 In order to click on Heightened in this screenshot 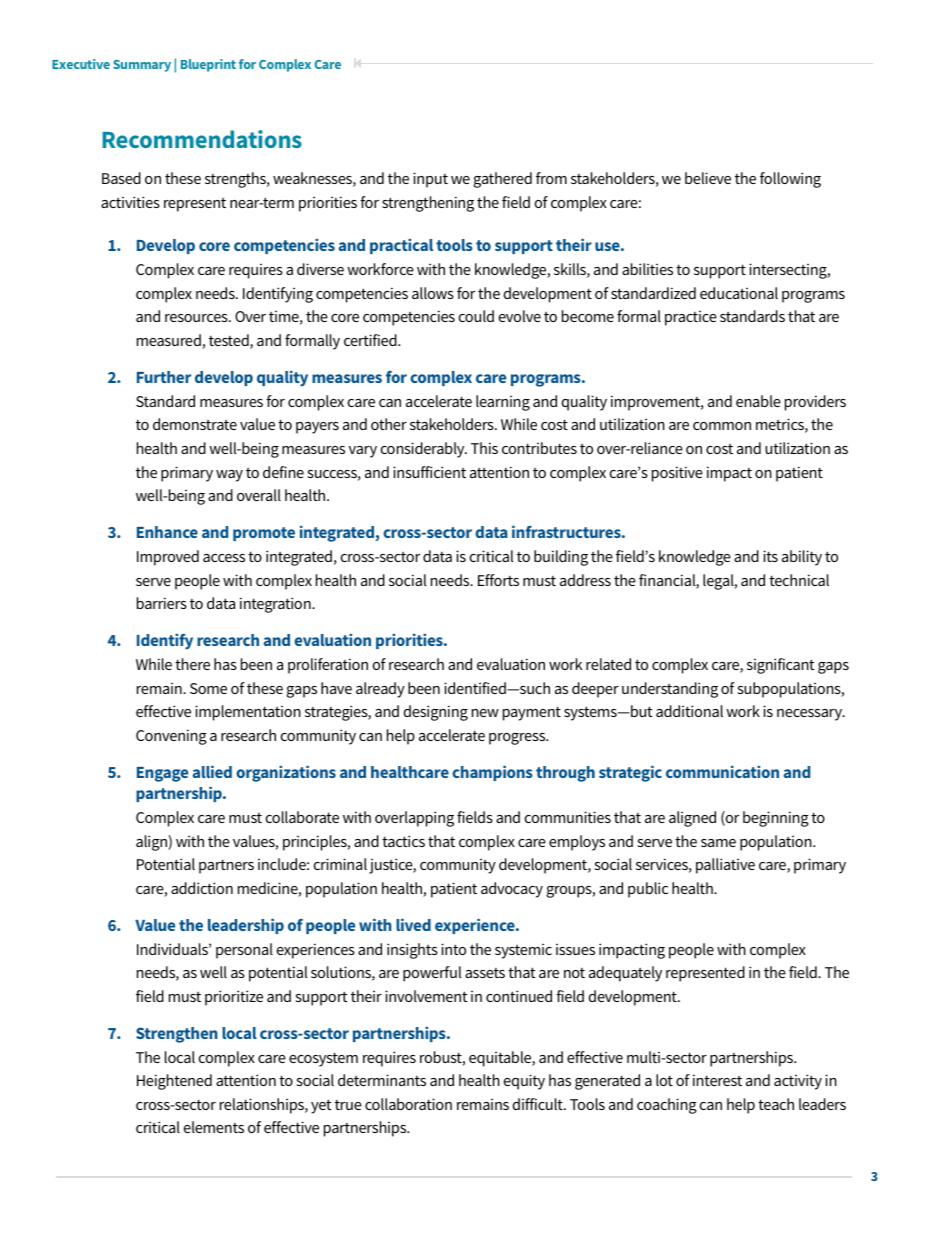, I will do `click(174, 1082)`.
